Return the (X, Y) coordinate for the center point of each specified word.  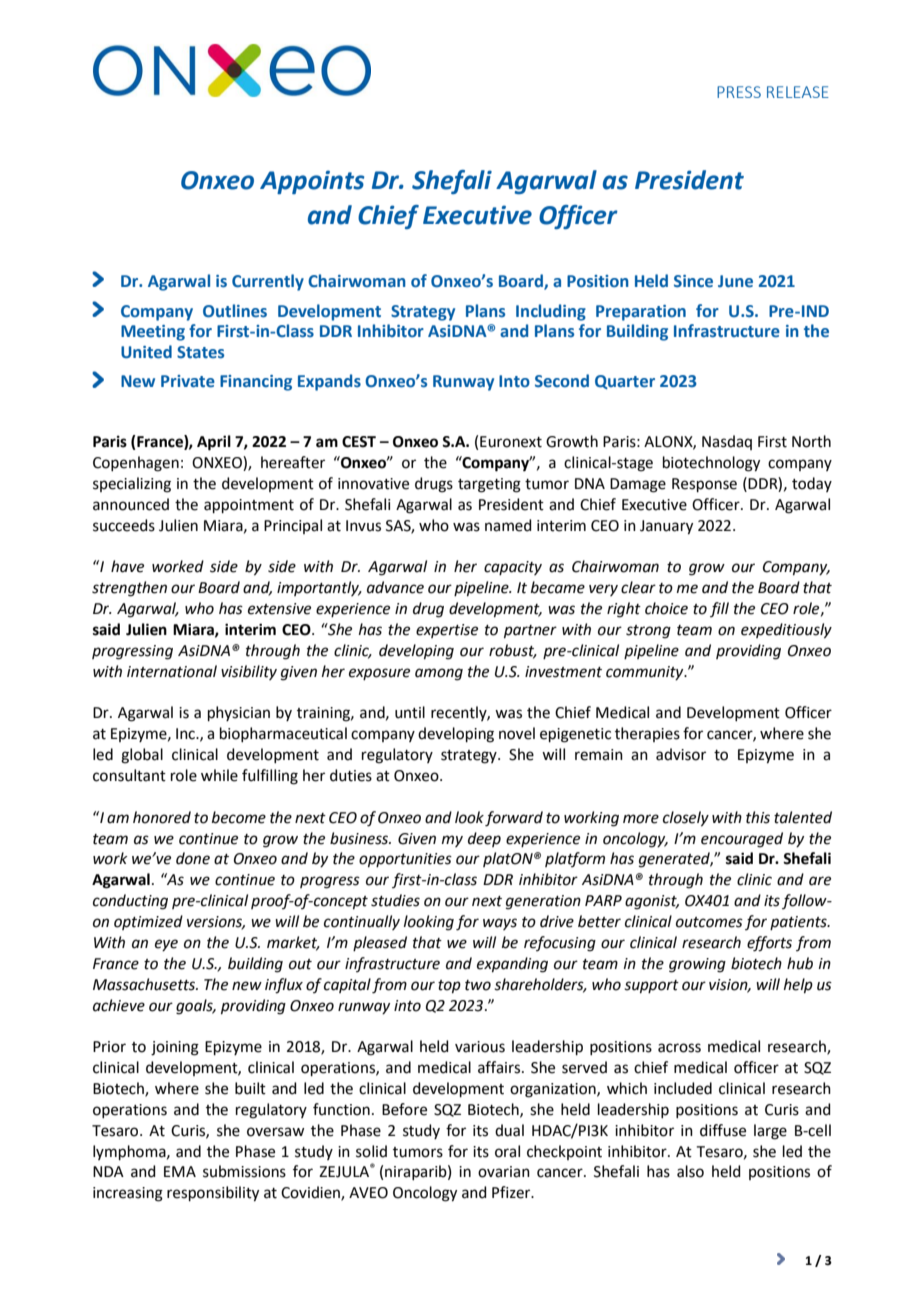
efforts (769, 944)
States (200, 352)
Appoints (312, 182)
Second (562, 381)
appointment (249, 506)
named (508, 525)
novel (517, 733)
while (219, 775)
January (666, 527)
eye (166, 945)
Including (551, 312)
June (735, 281)
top (449, 986)
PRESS (739, 92)
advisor (681, 754)
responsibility (213, 1194)
